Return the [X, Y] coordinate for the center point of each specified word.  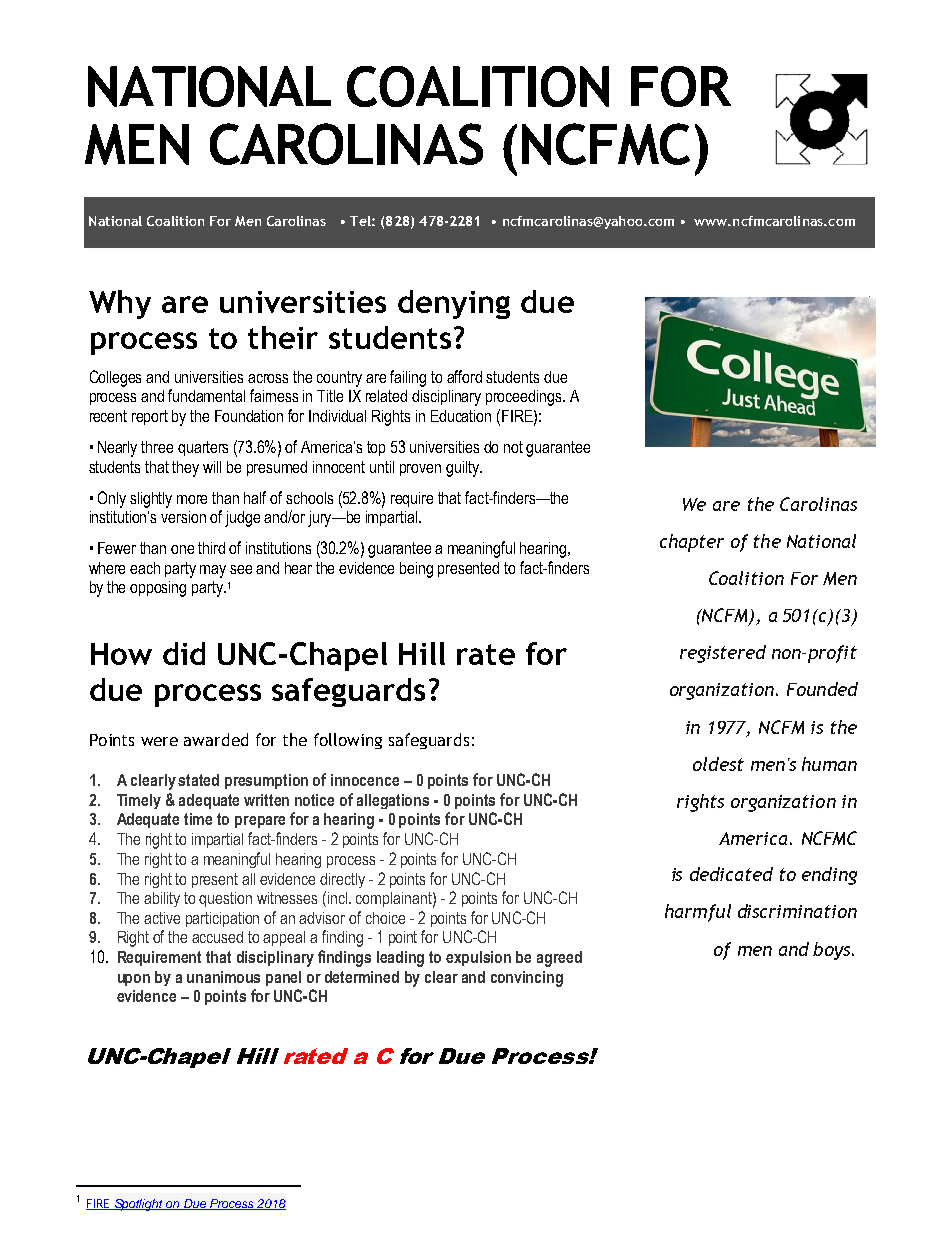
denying [454, 304]
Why [120, 304]
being [416, 570]
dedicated [731, 874]
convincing [527, 979]
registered [723, 654]
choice [385, 918]
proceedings [525, 398]
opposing [158, 589]
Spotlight [139, 1205]
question [225, 899]
